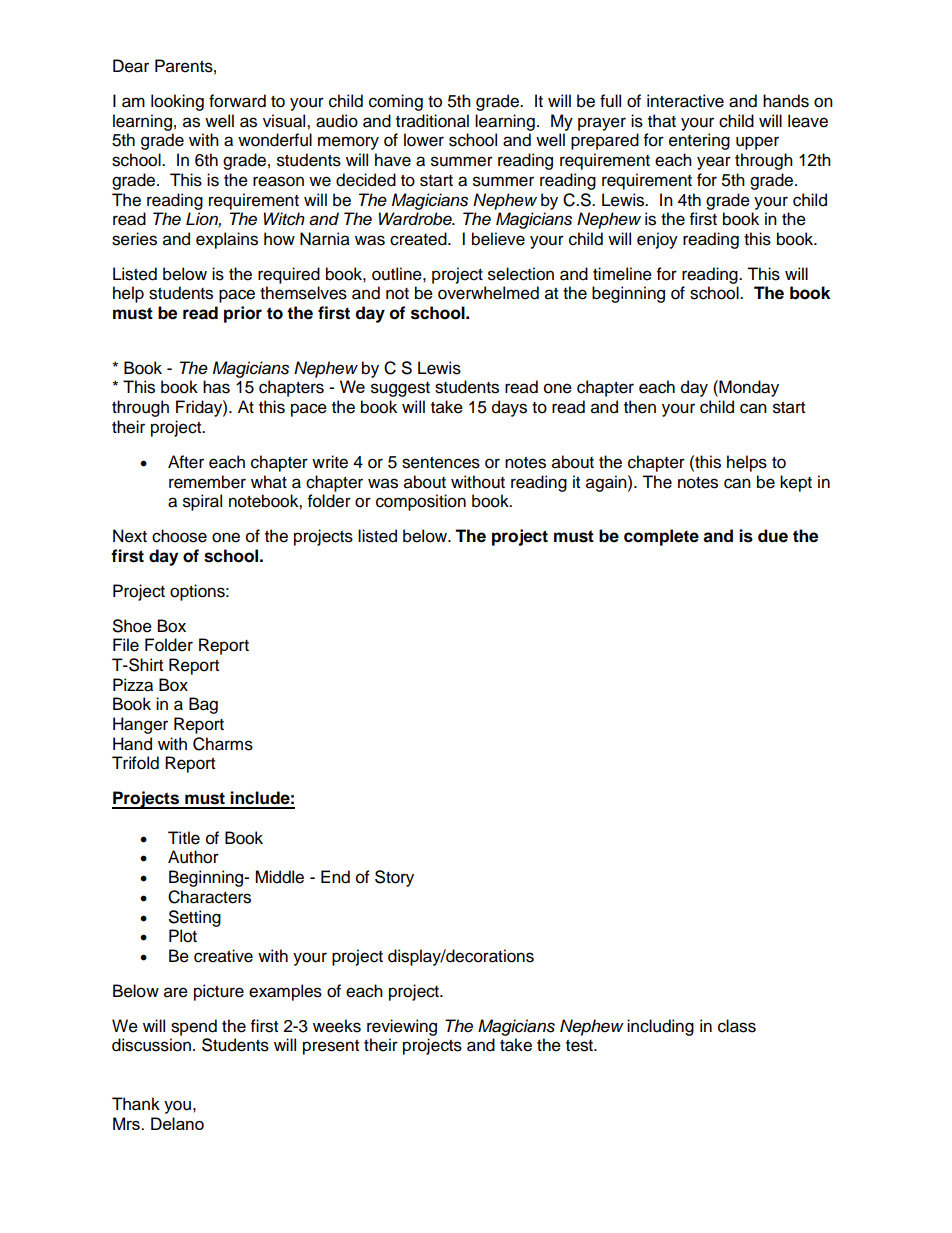 The height and width of the page is (1233, 952). What do you see at coordinates (737, 1026) in the page?
I see `class` at bounding box center [737, 1026].
